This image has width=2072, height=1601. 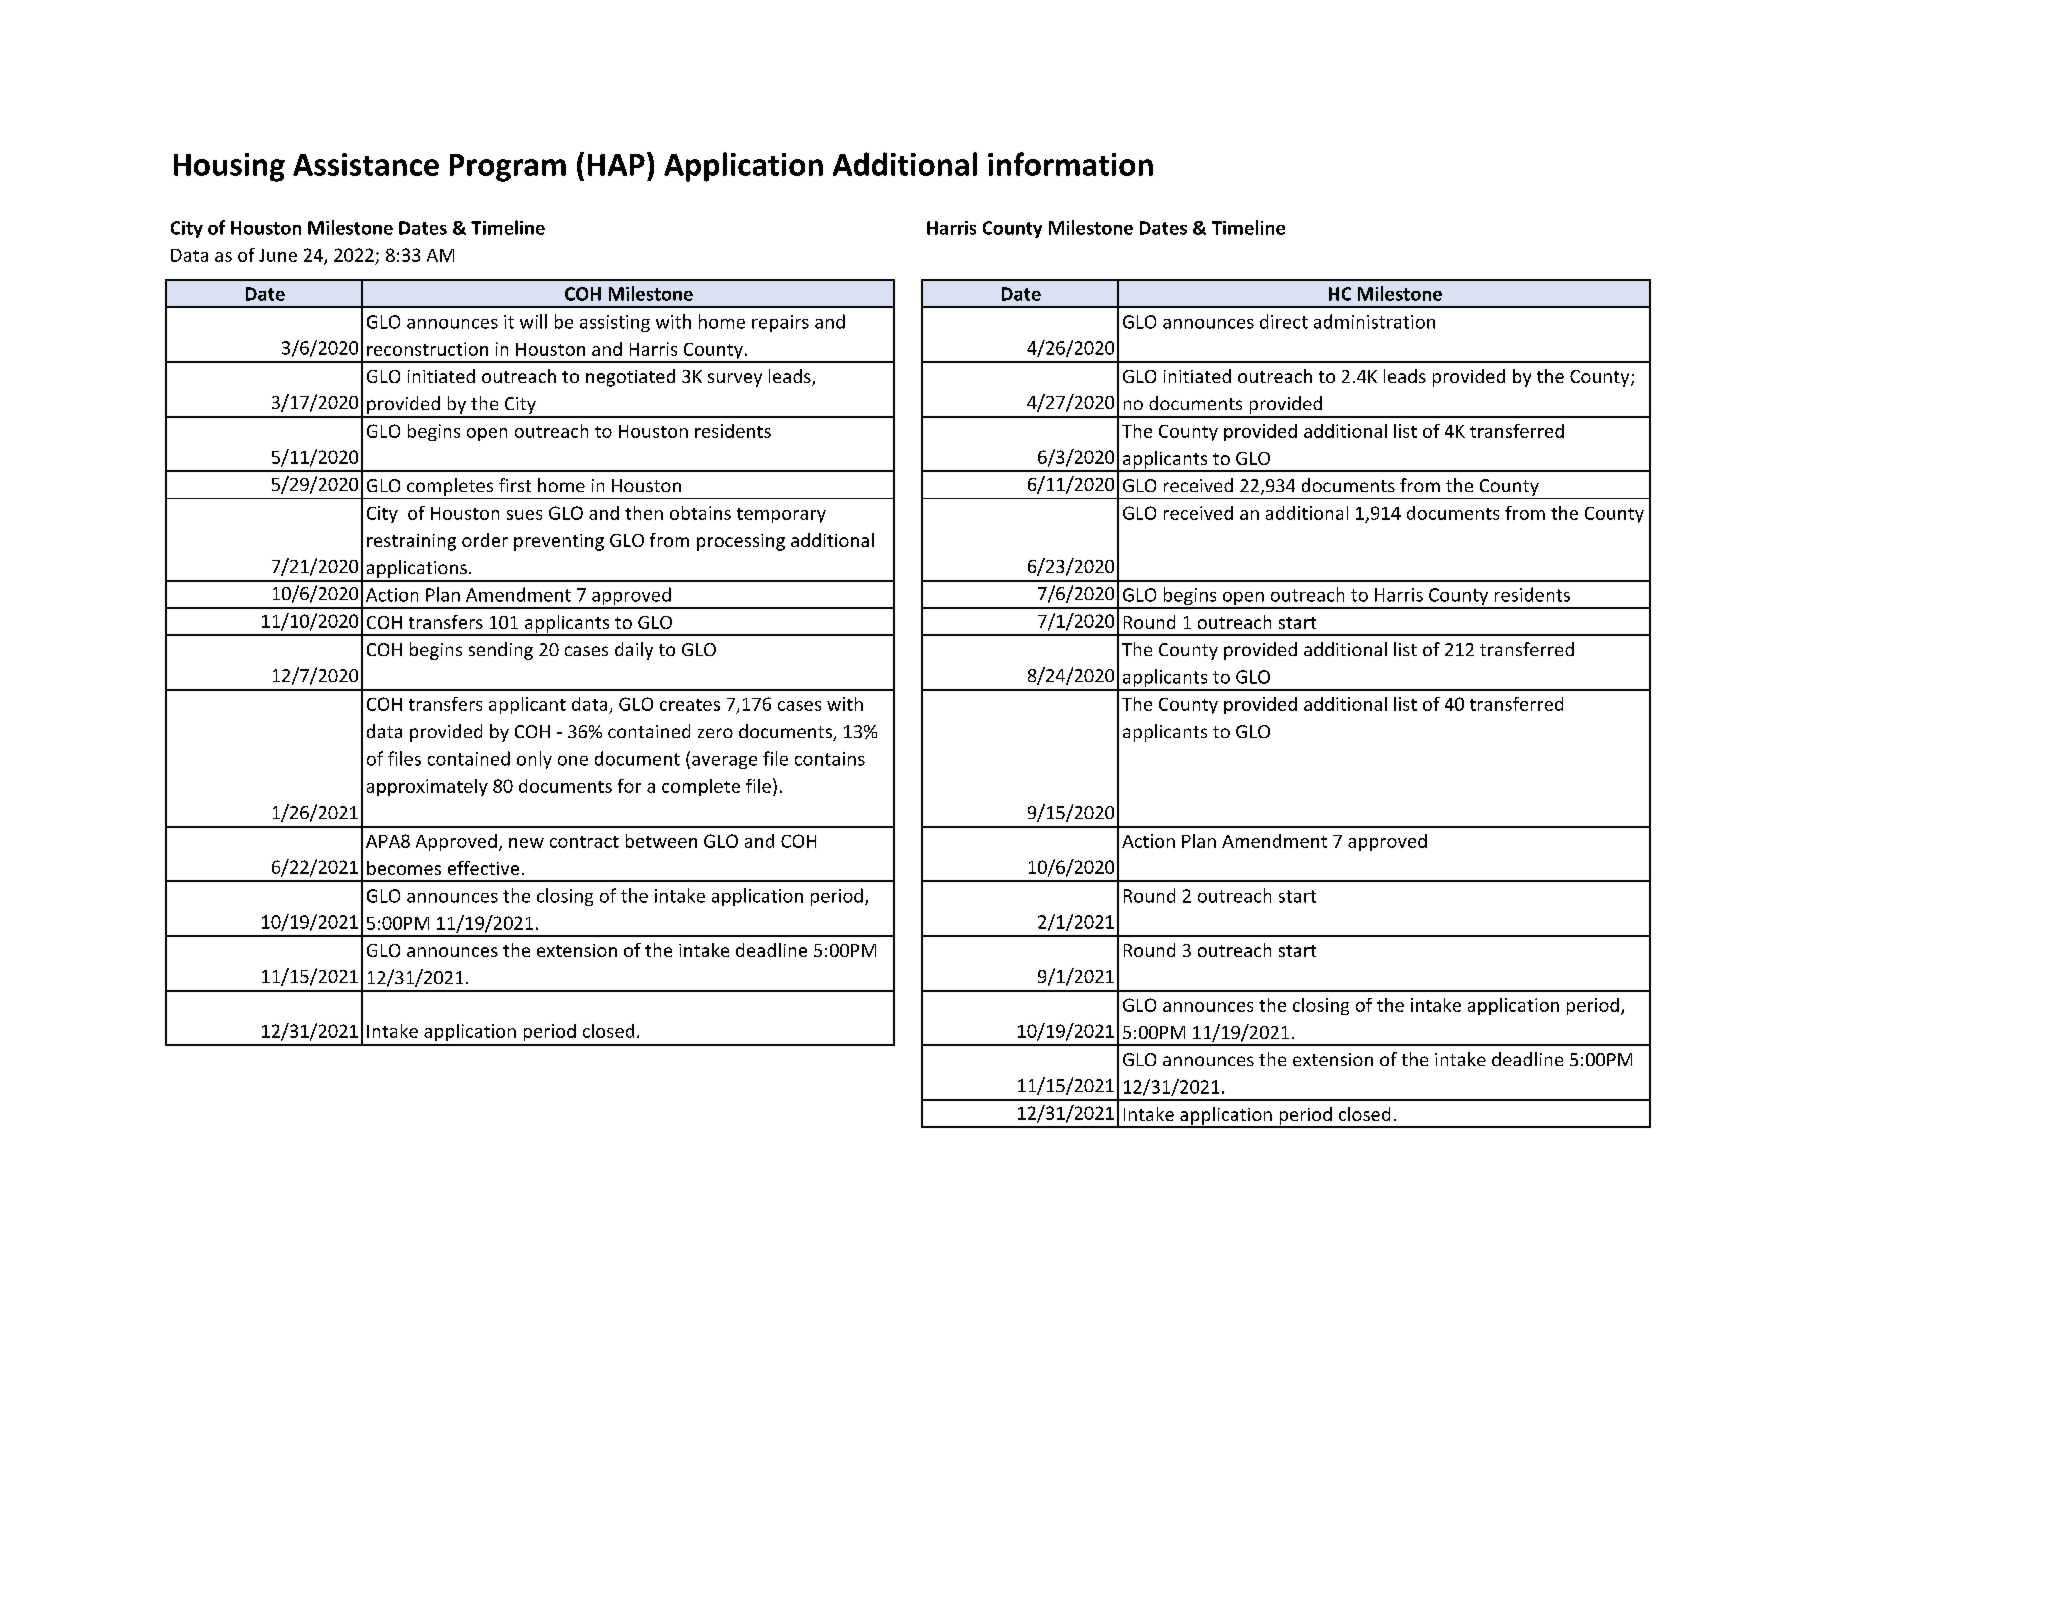 What do you see at coordinates (1284, 321) in the image?
I see `direct` at bounding box center [1284, 321].
